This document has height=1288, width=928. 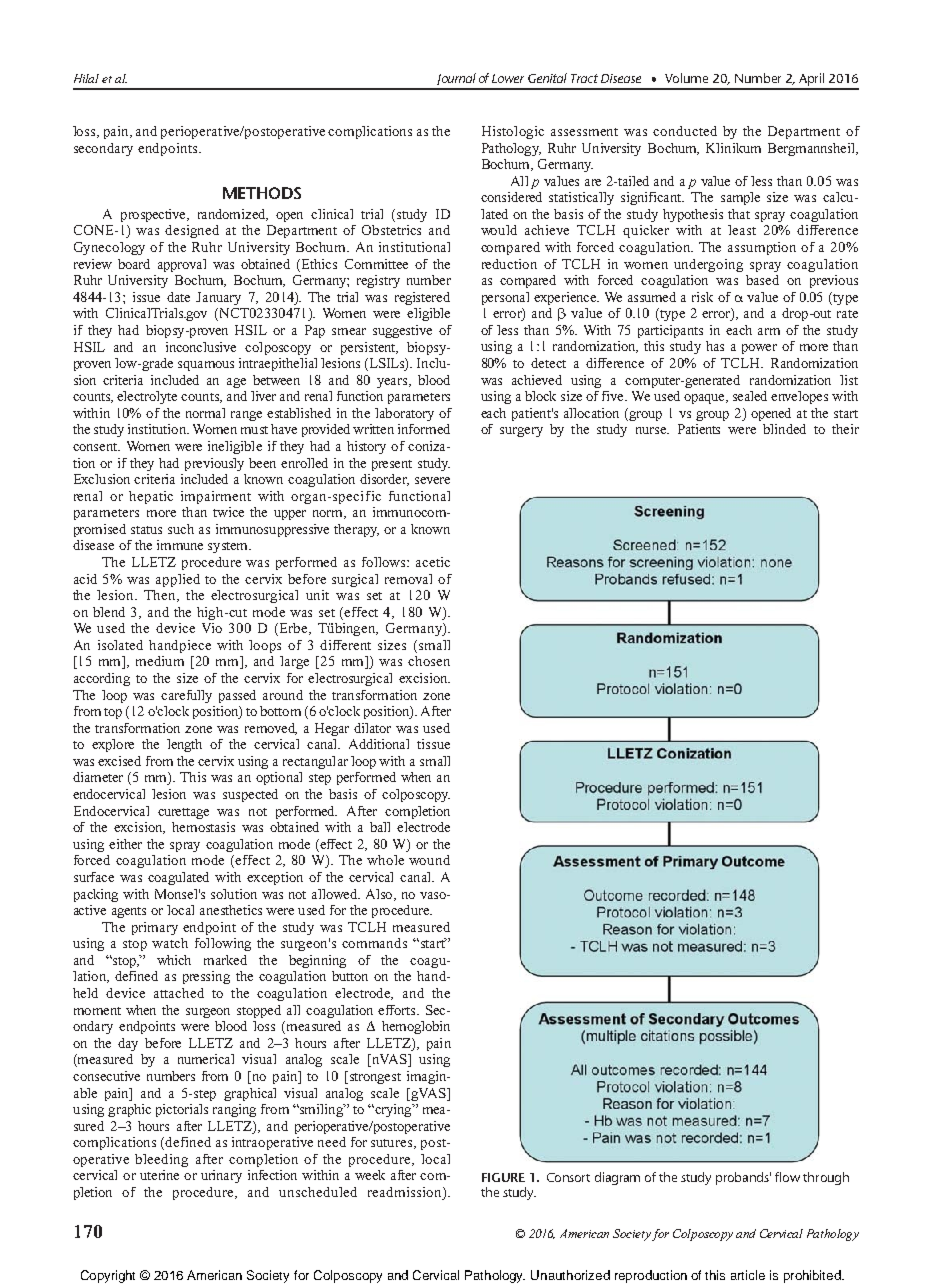 What do you see at coordinates (86, 78) in the document?
I see `Hilal` at bounding box center [86, 78].
